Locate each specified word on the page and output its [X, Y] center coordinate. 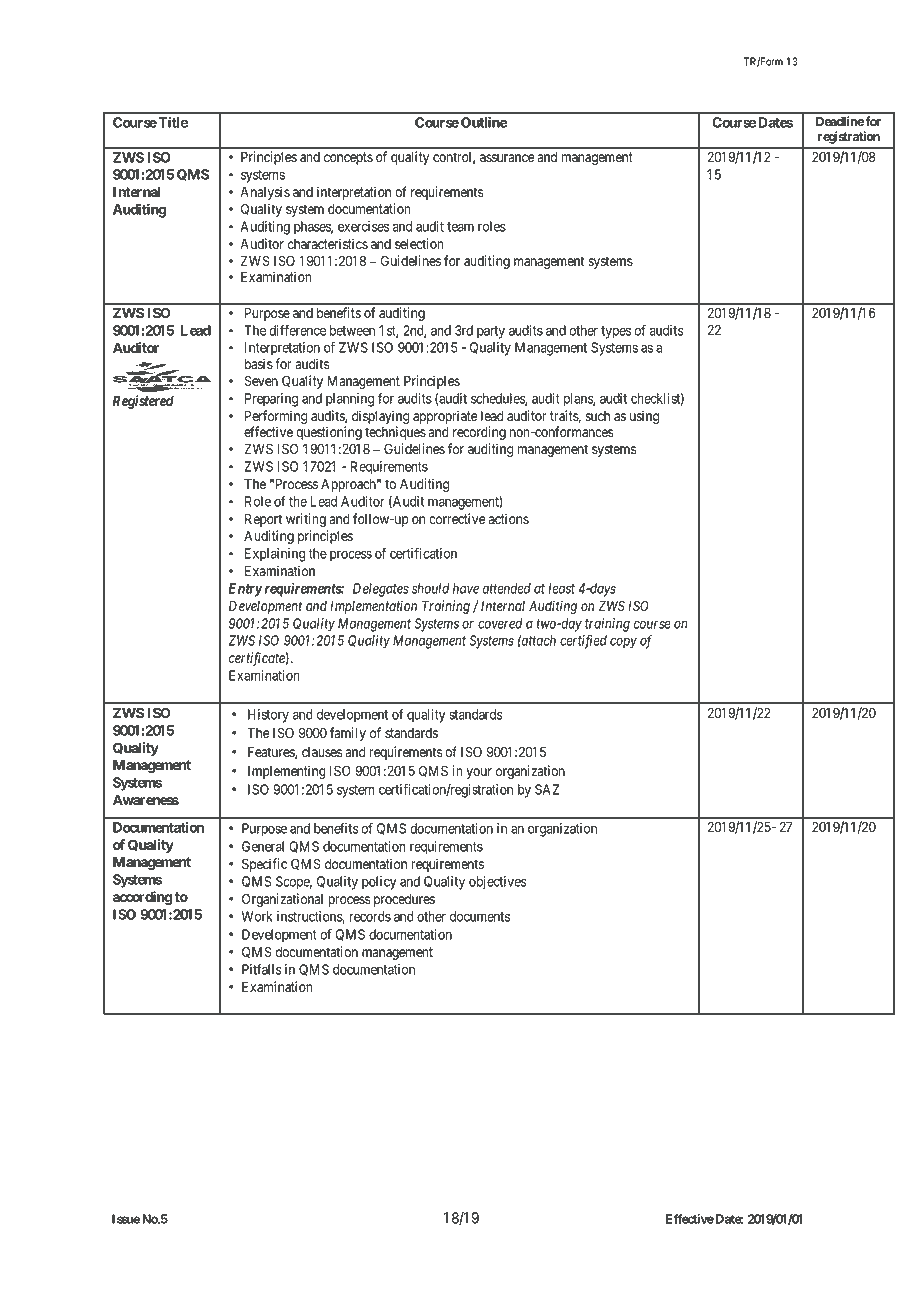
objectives [497, 883]
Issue [126, 1219]
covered [500, 623]
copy [623, 643]
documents [480, 916]
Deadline [840, 121]
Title [172, 122]
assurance [507, 158]
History [268, 716]
